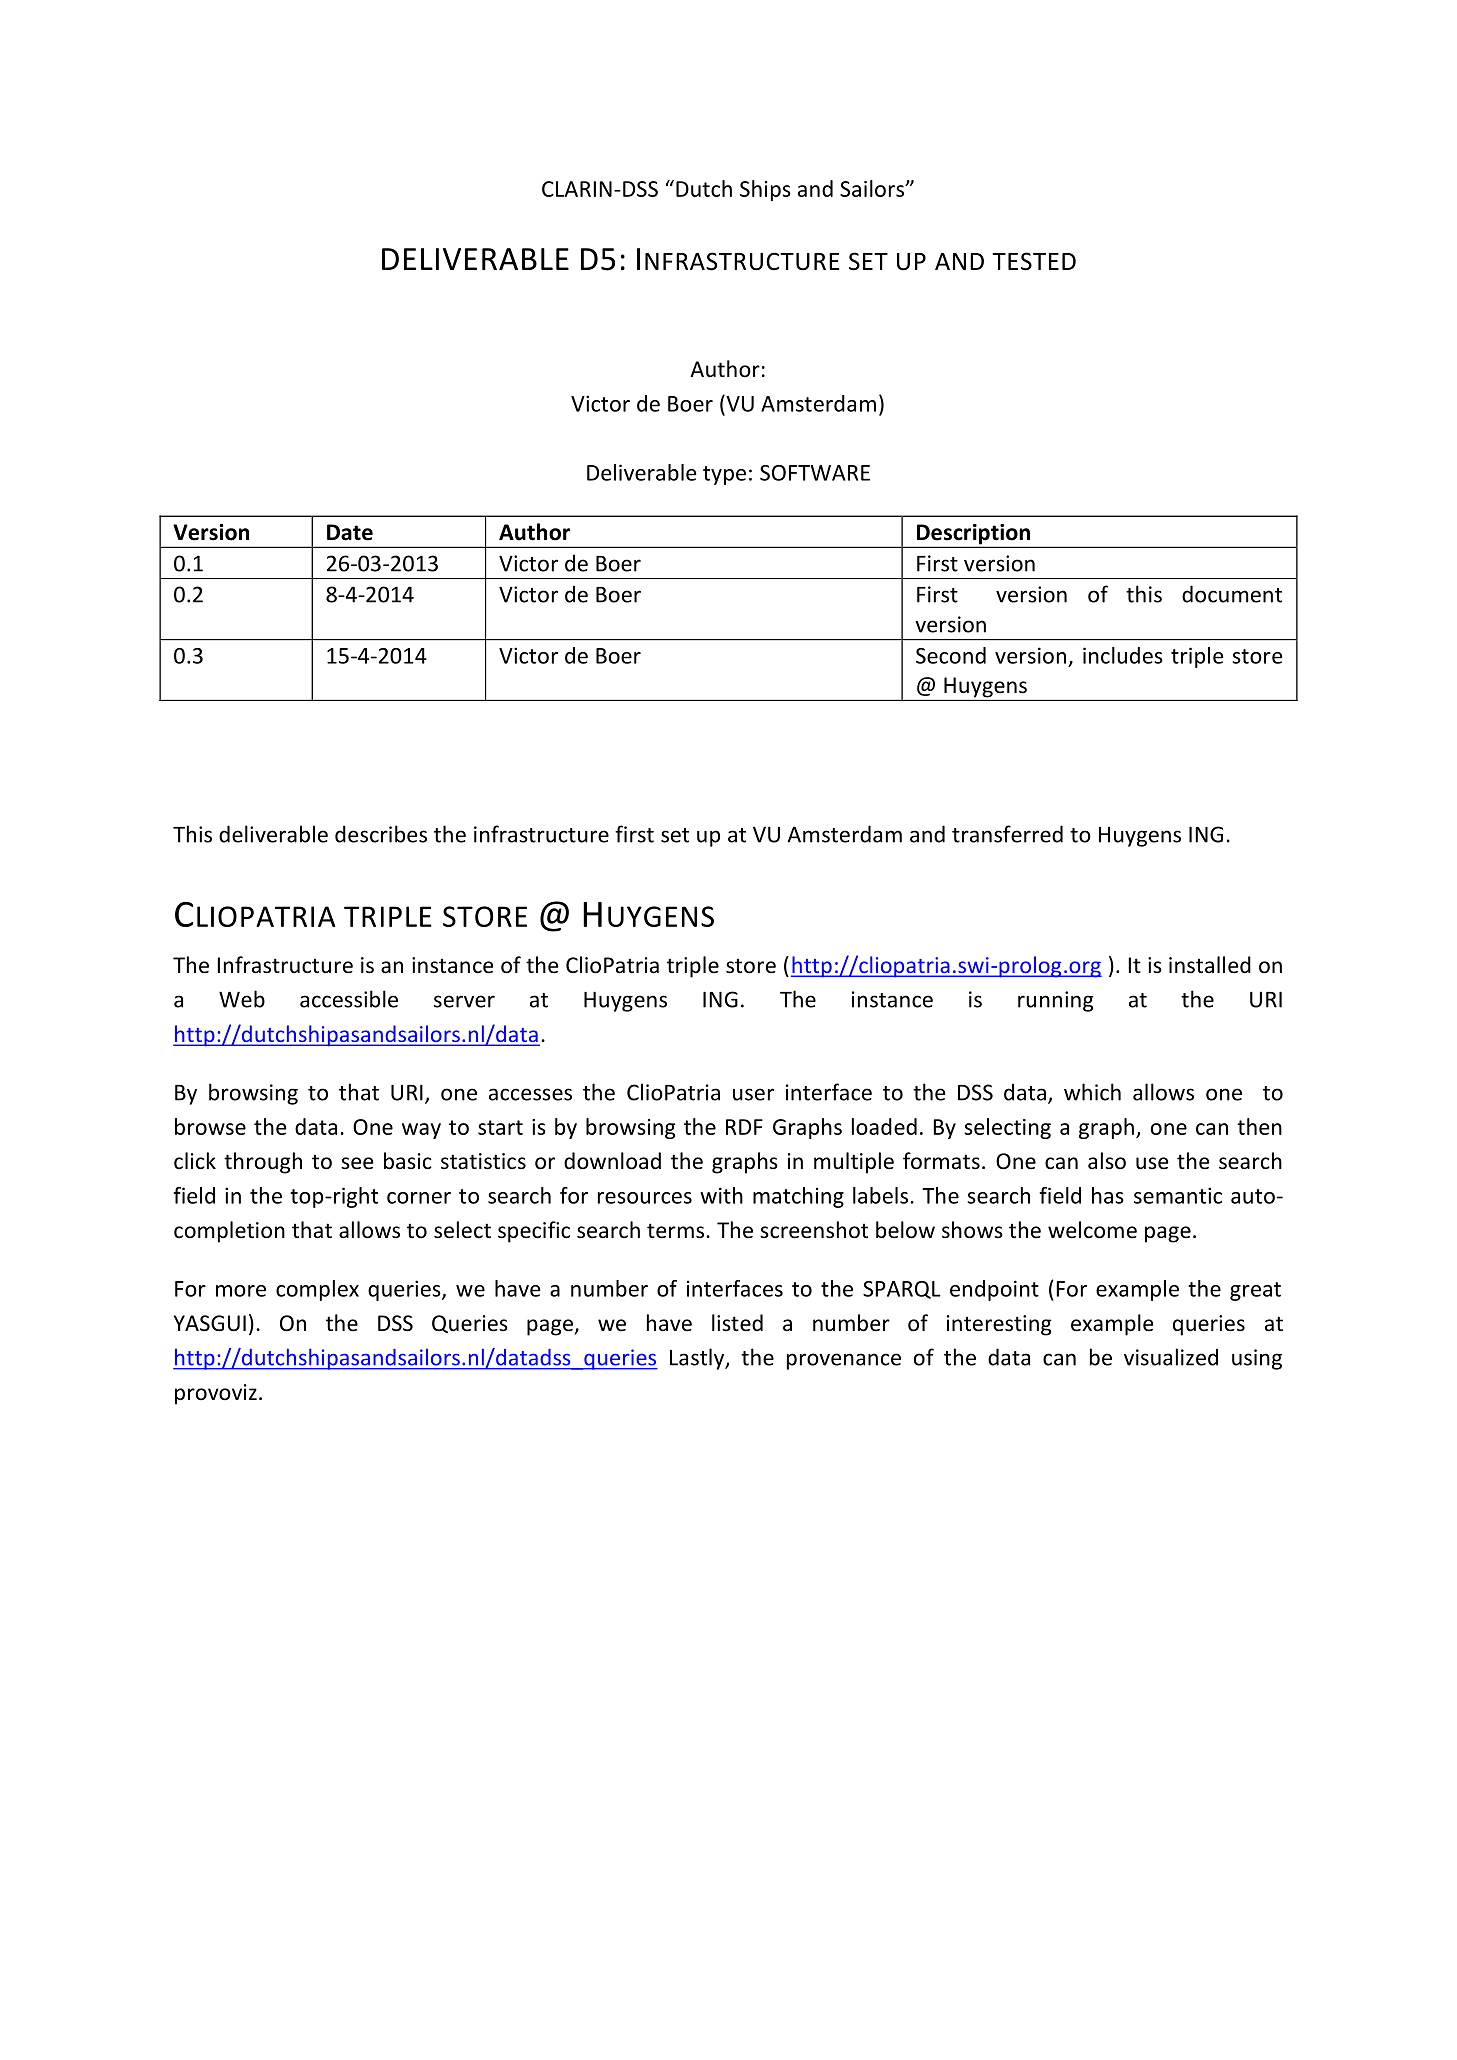 The image size is (1457, 2060). I want to click on describes, so click(381, 834).
